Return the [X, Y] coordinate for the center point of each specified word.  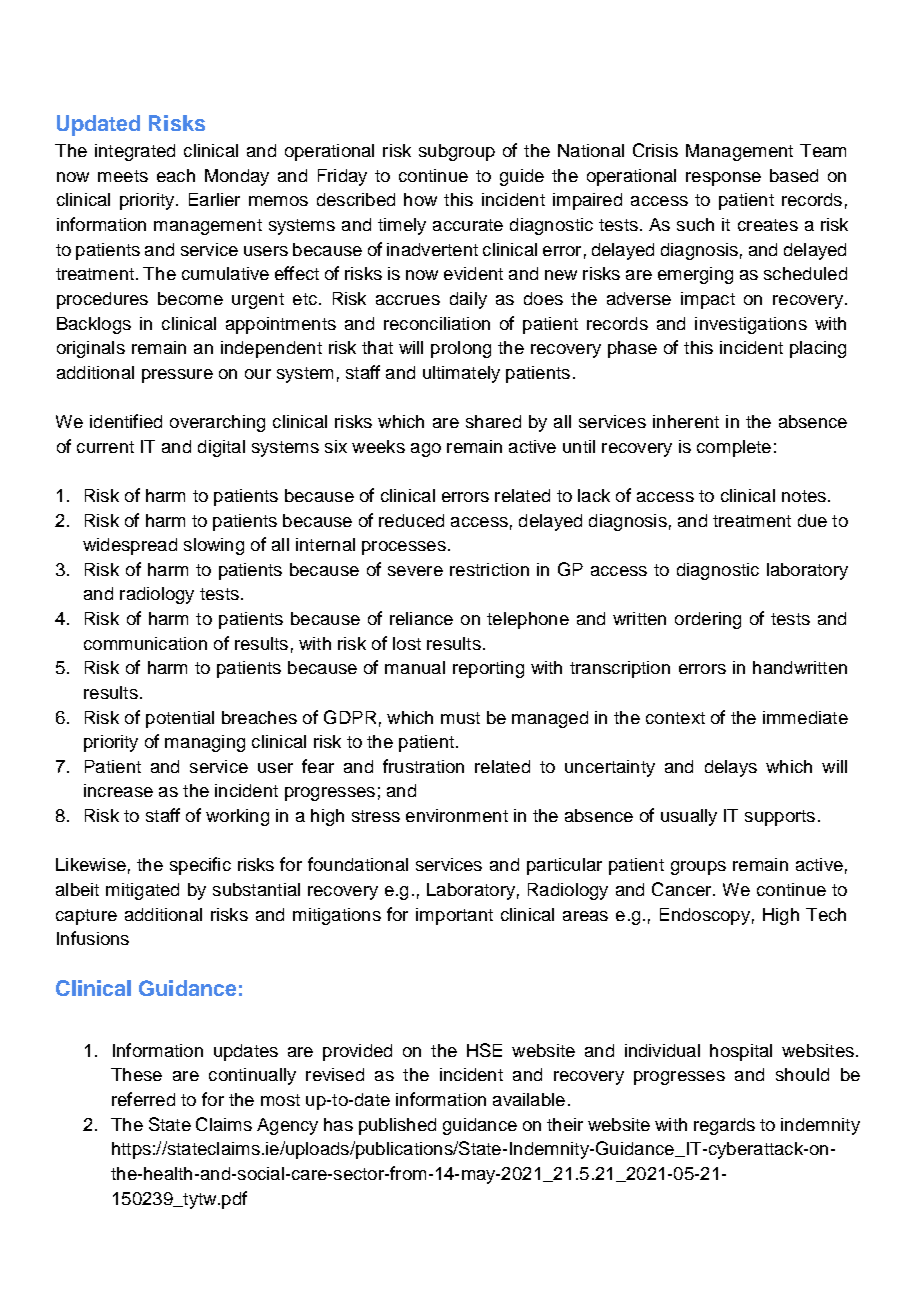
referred [143, 1099]
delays [731, 768]
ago [426, 450]
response [723, 179]
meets [123, 176]
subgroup [457, 152]
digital [221, 448]
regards [724, 1126]
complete [734, 448]
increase [118, 790]
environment [457, 815]
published [397, 1126]
